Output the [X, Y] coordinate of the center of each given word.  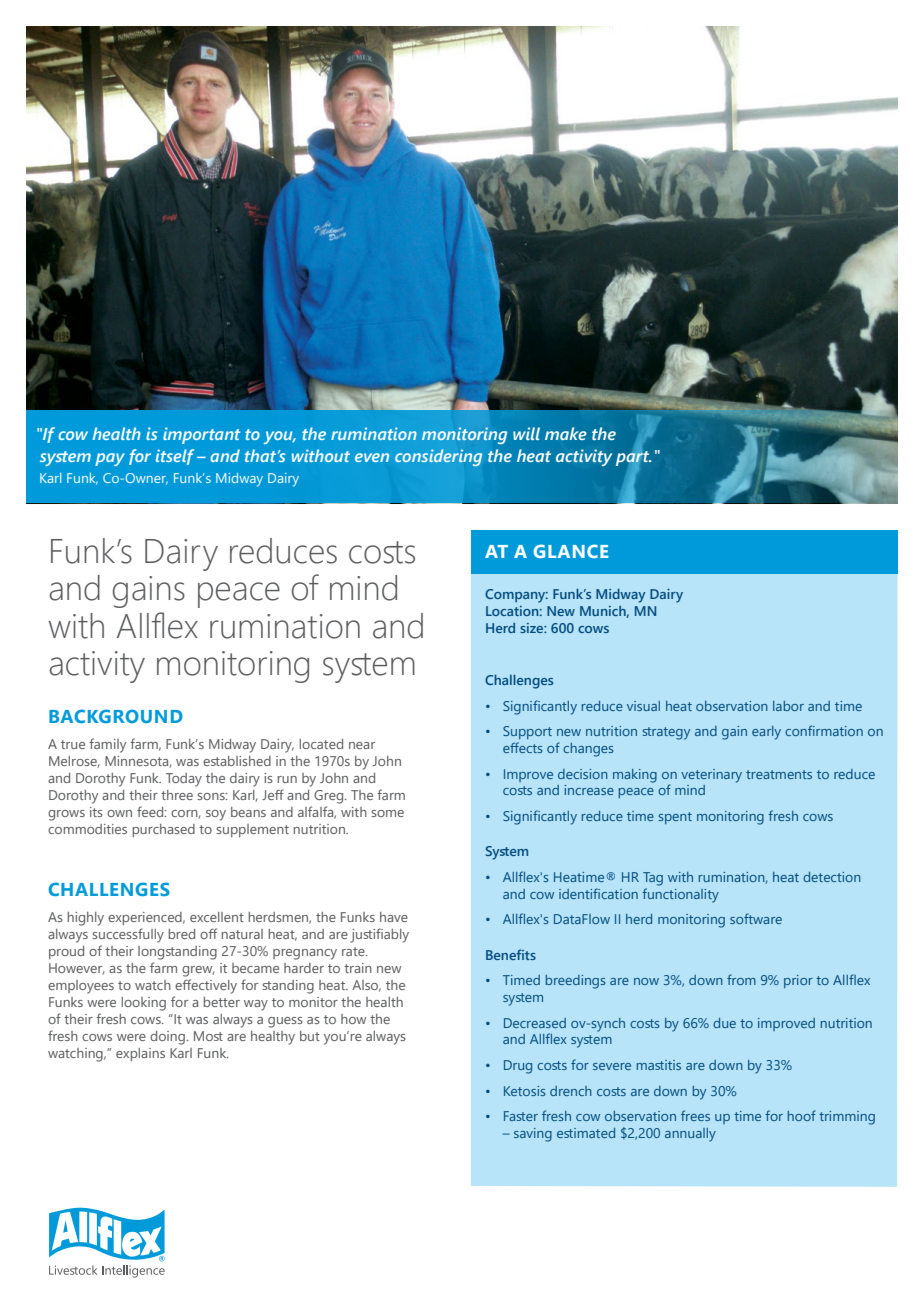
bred [181, 934]
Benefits [511, 954]
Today [184, 780]
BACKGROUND [116, 716]
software [756, 918]
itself [175, 457]
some [387, 813]
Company [516, 596]
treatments [779, 774]
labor [788, 706]
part [633, 458]
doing [167, 1038]
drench [571, 1091]
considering [438, 457]
